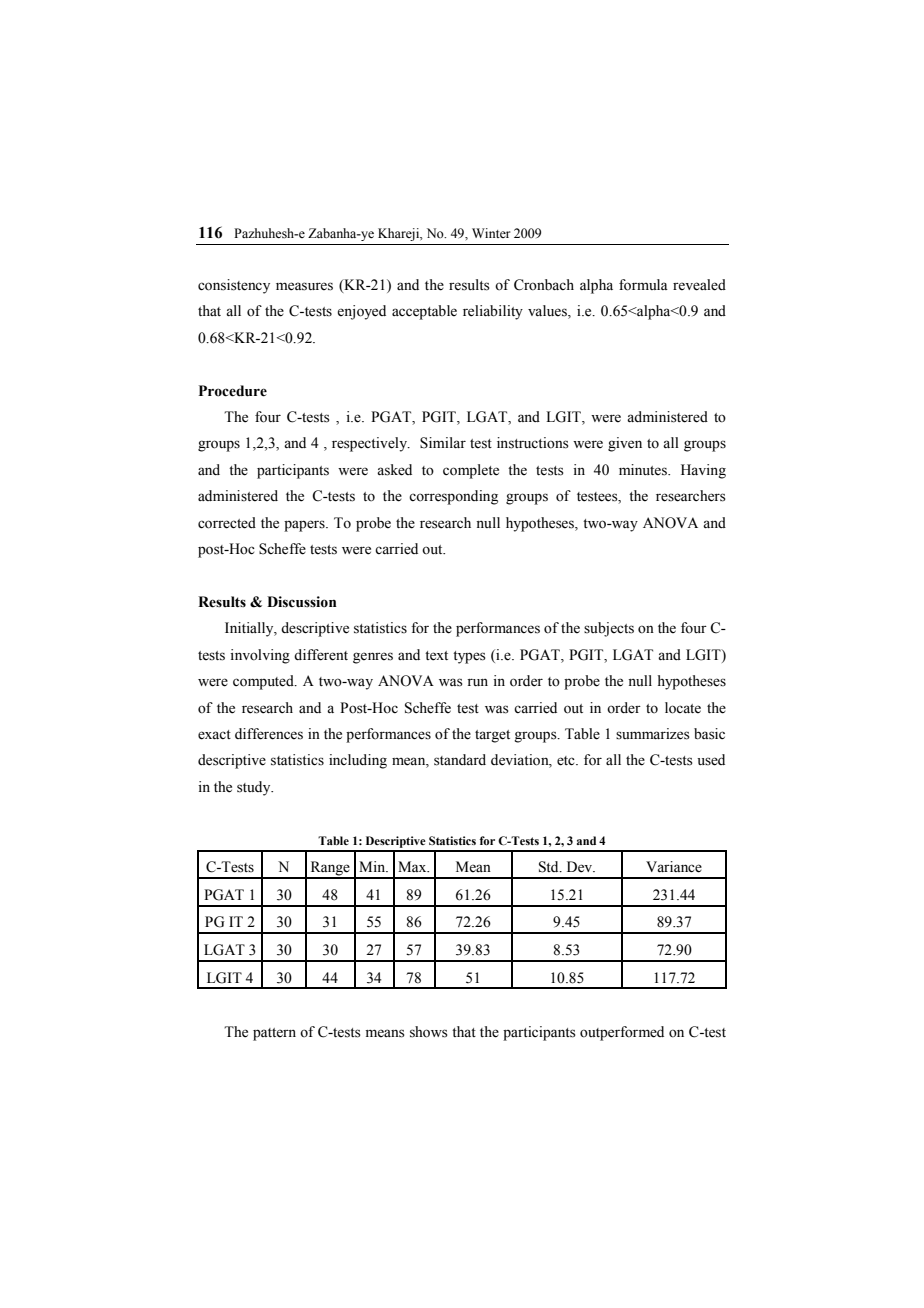 This screenshot has width=924, height=1308. Describe the element at coordinates (674, 867) in the screenshot. I see `Variance` at that location.
